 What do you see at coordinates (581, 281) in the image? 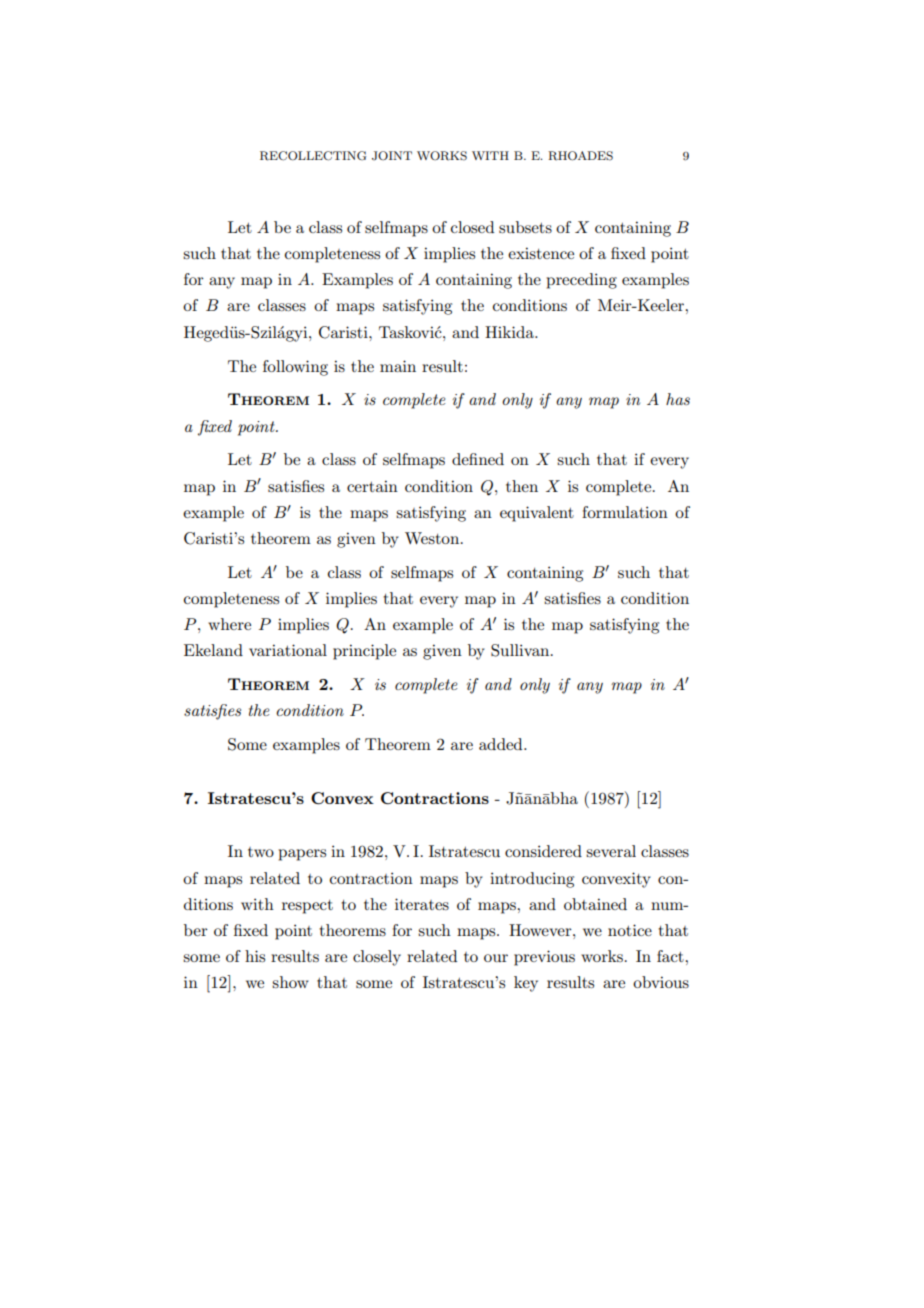
I see `preceding` at bounding box center [581, 281].
